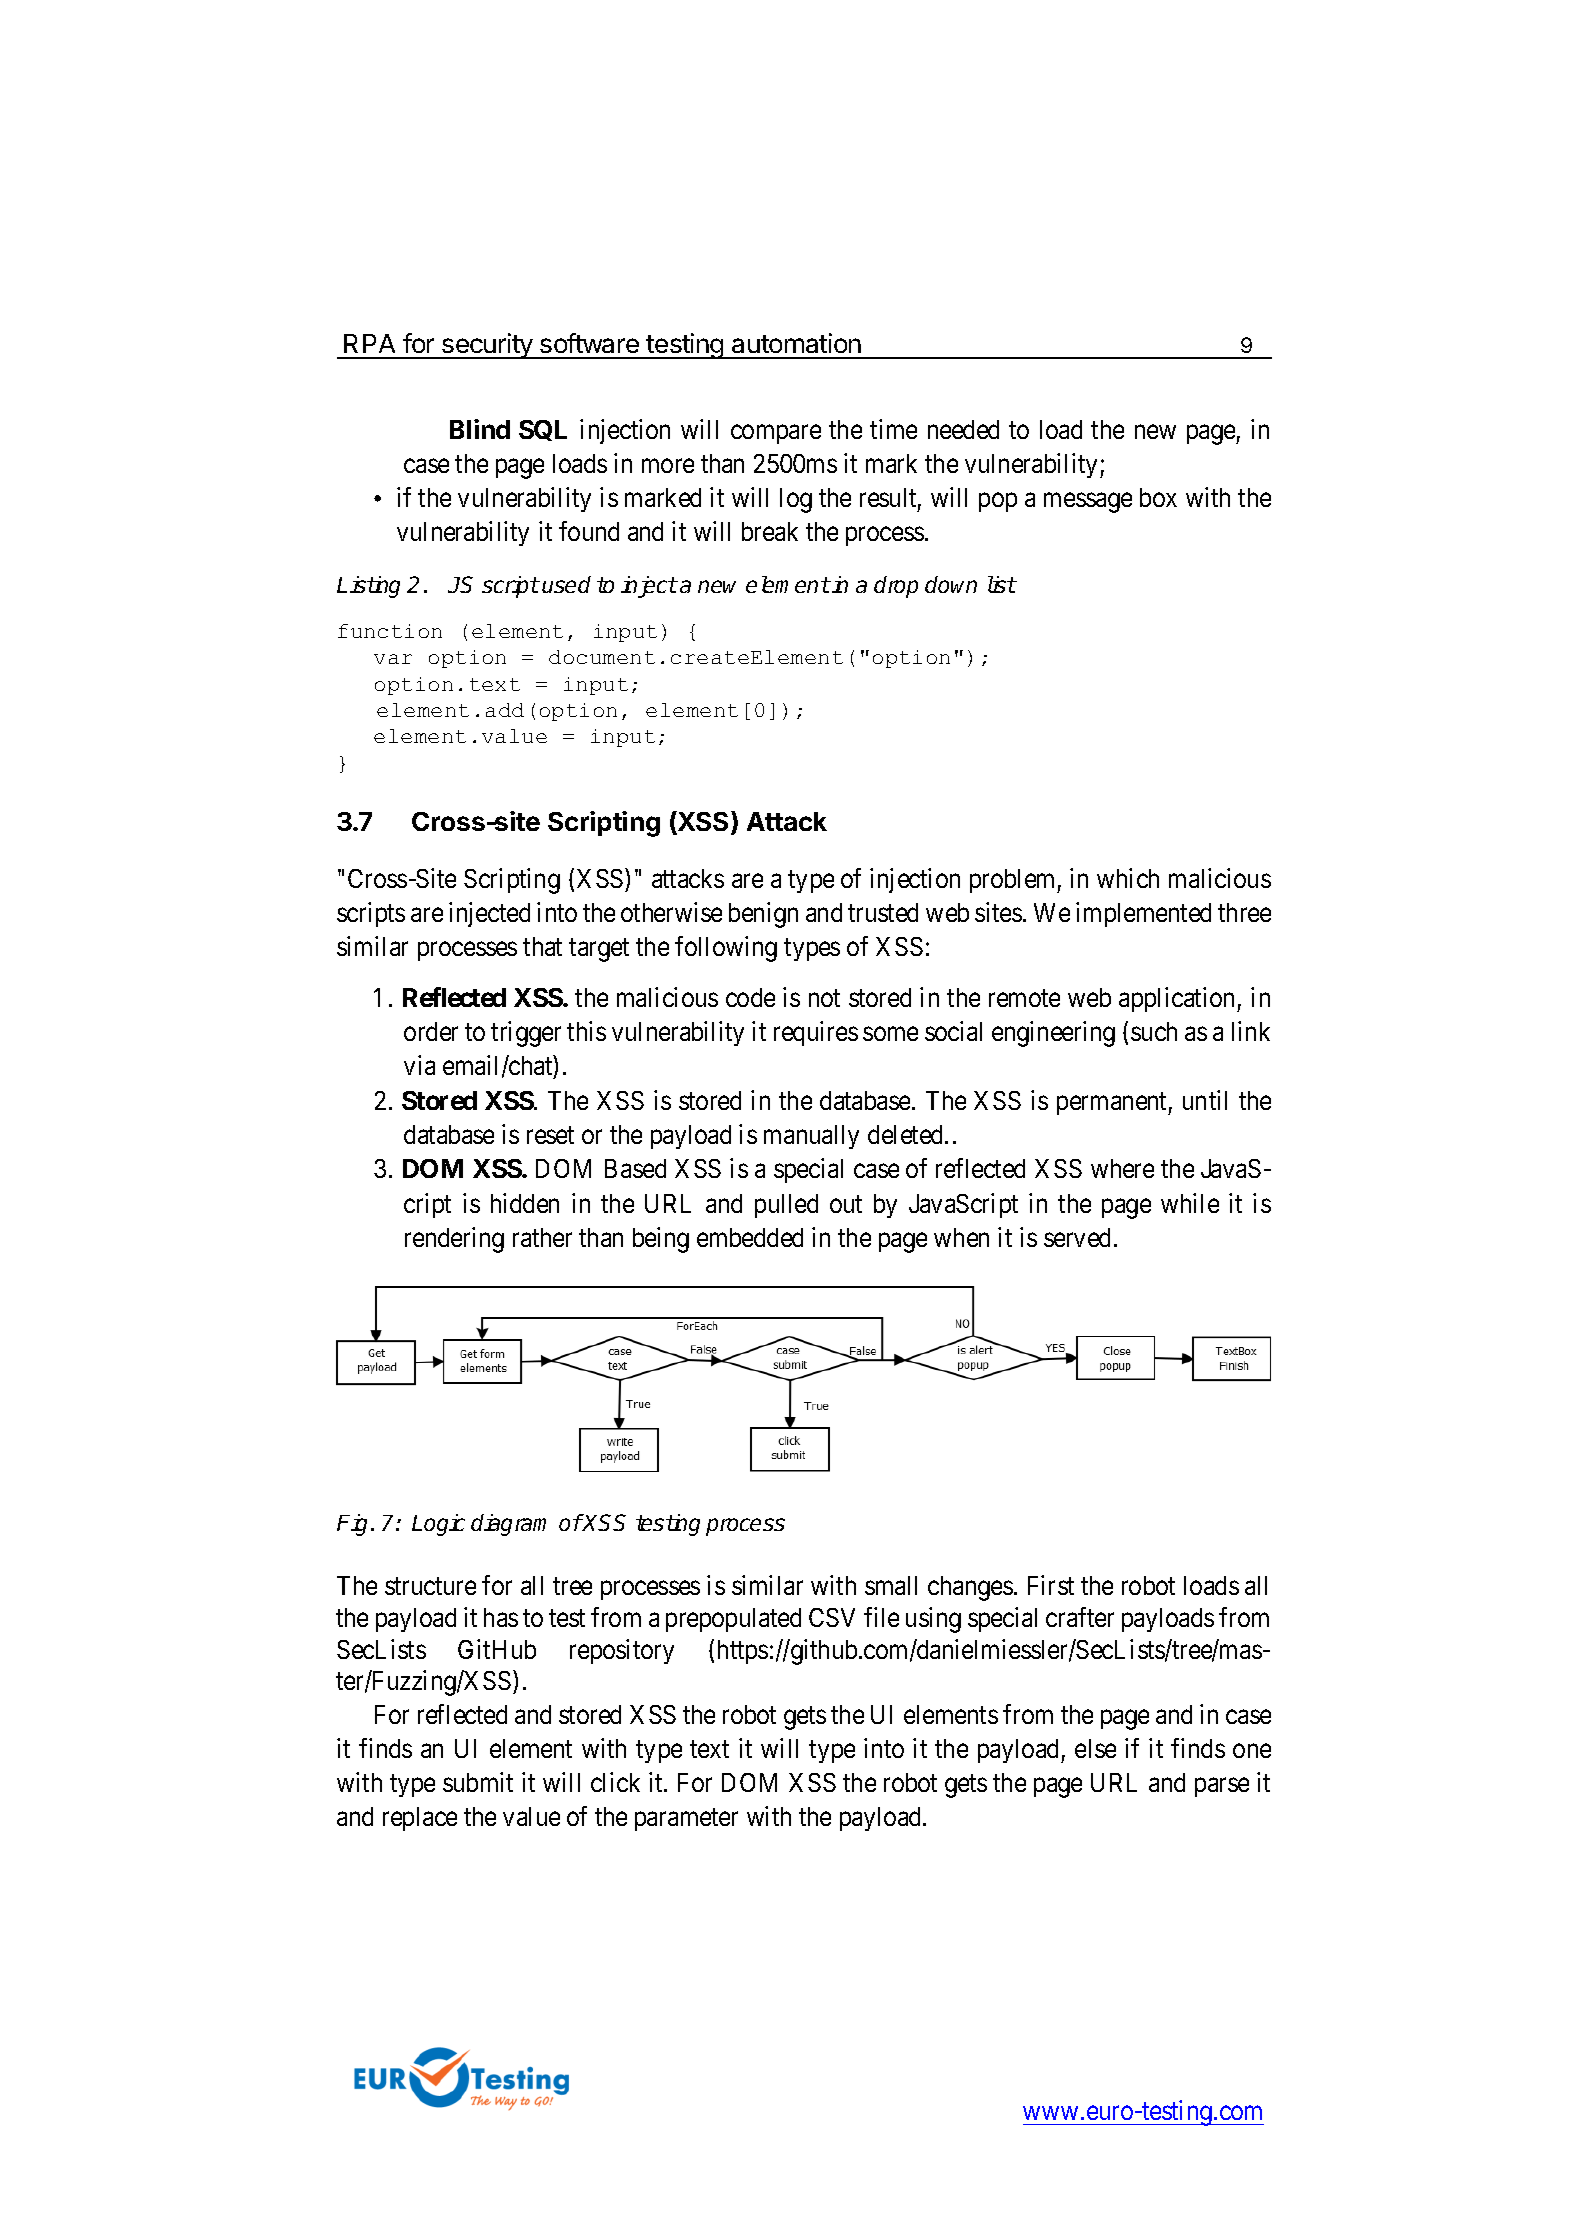 The height and width of the page is (2221, 1569). Describe the element at coordinates (686, 1820) in the page. I see `parameter` at that location.
